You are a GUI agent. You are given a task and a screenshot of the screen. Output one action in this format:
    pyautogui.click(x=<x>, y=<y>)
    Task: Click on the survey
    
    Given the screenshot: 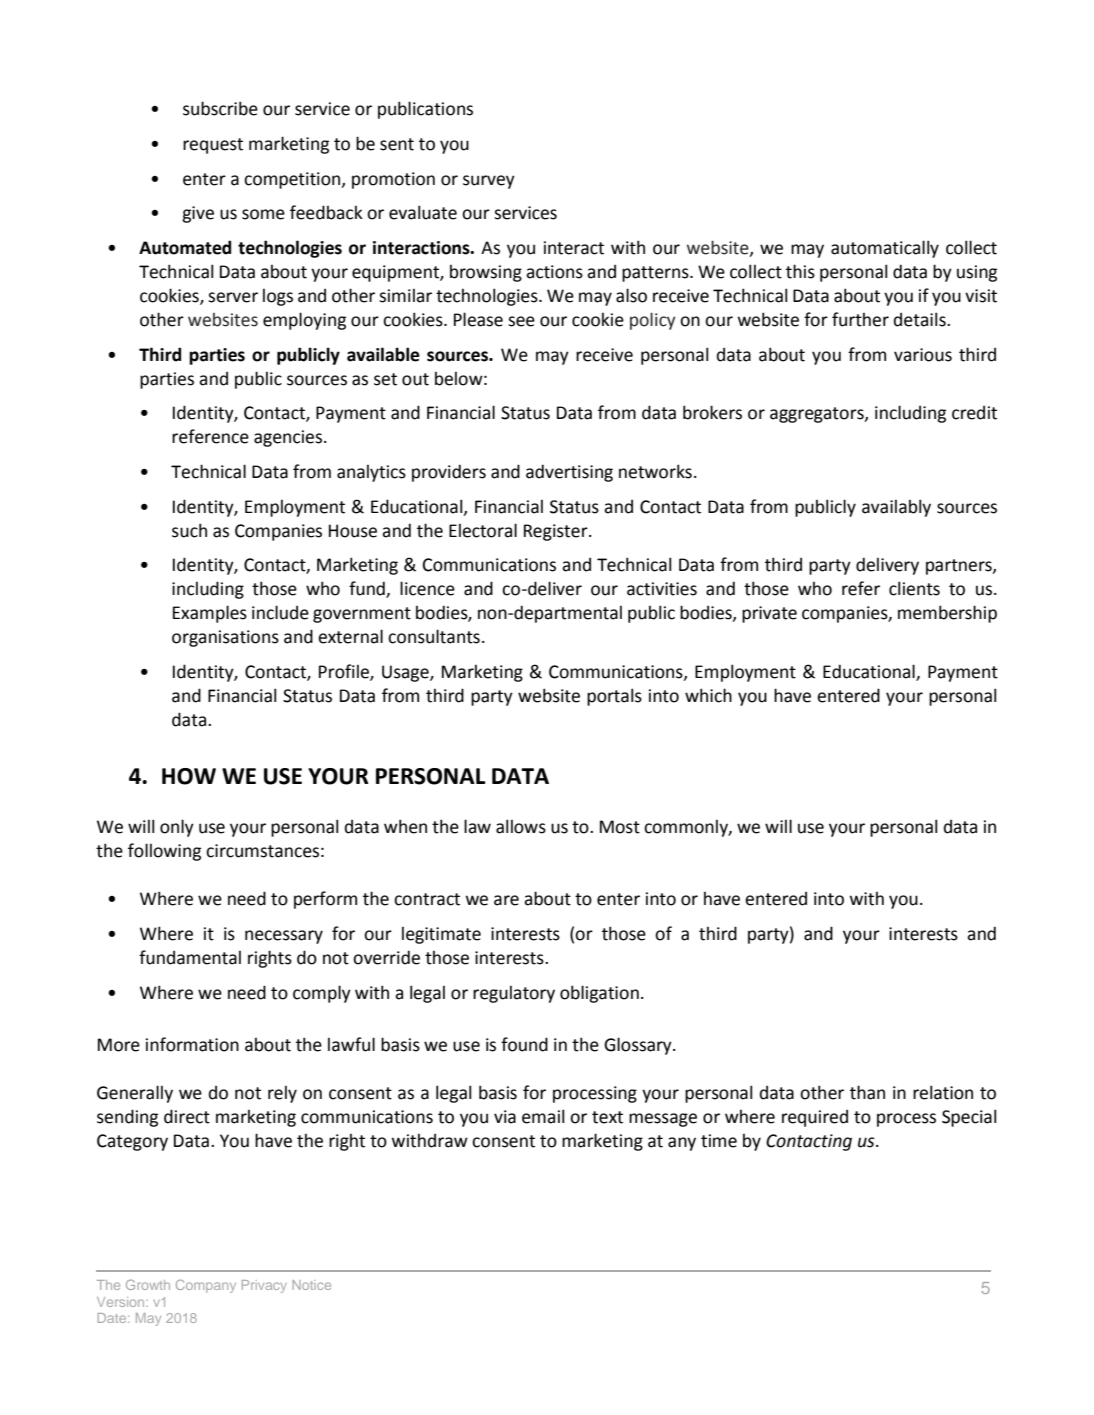 What is the action you would take?
    pyautogui.click(x=489, y=182)
